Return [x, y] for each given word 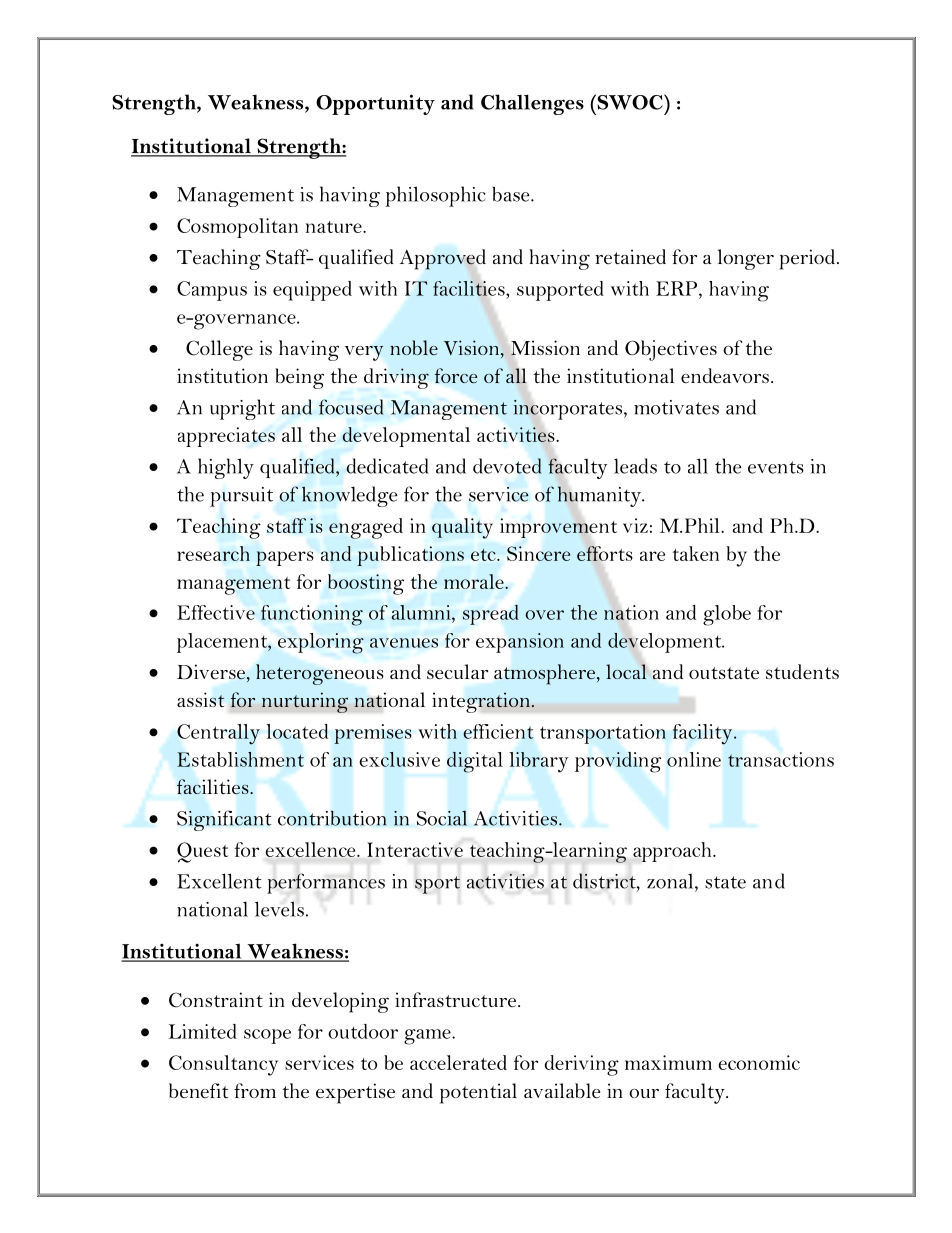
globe [727, 615]
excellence [311, 849]
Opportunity [375, 104]
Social [442, 818]
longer [746, 259]
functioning [312, 615]
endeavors [725, 376]
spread [491, 615]
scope [267, 1036]
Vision [473, 349]
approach [673, 852]
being [299, 378]
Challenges [532, 104]
